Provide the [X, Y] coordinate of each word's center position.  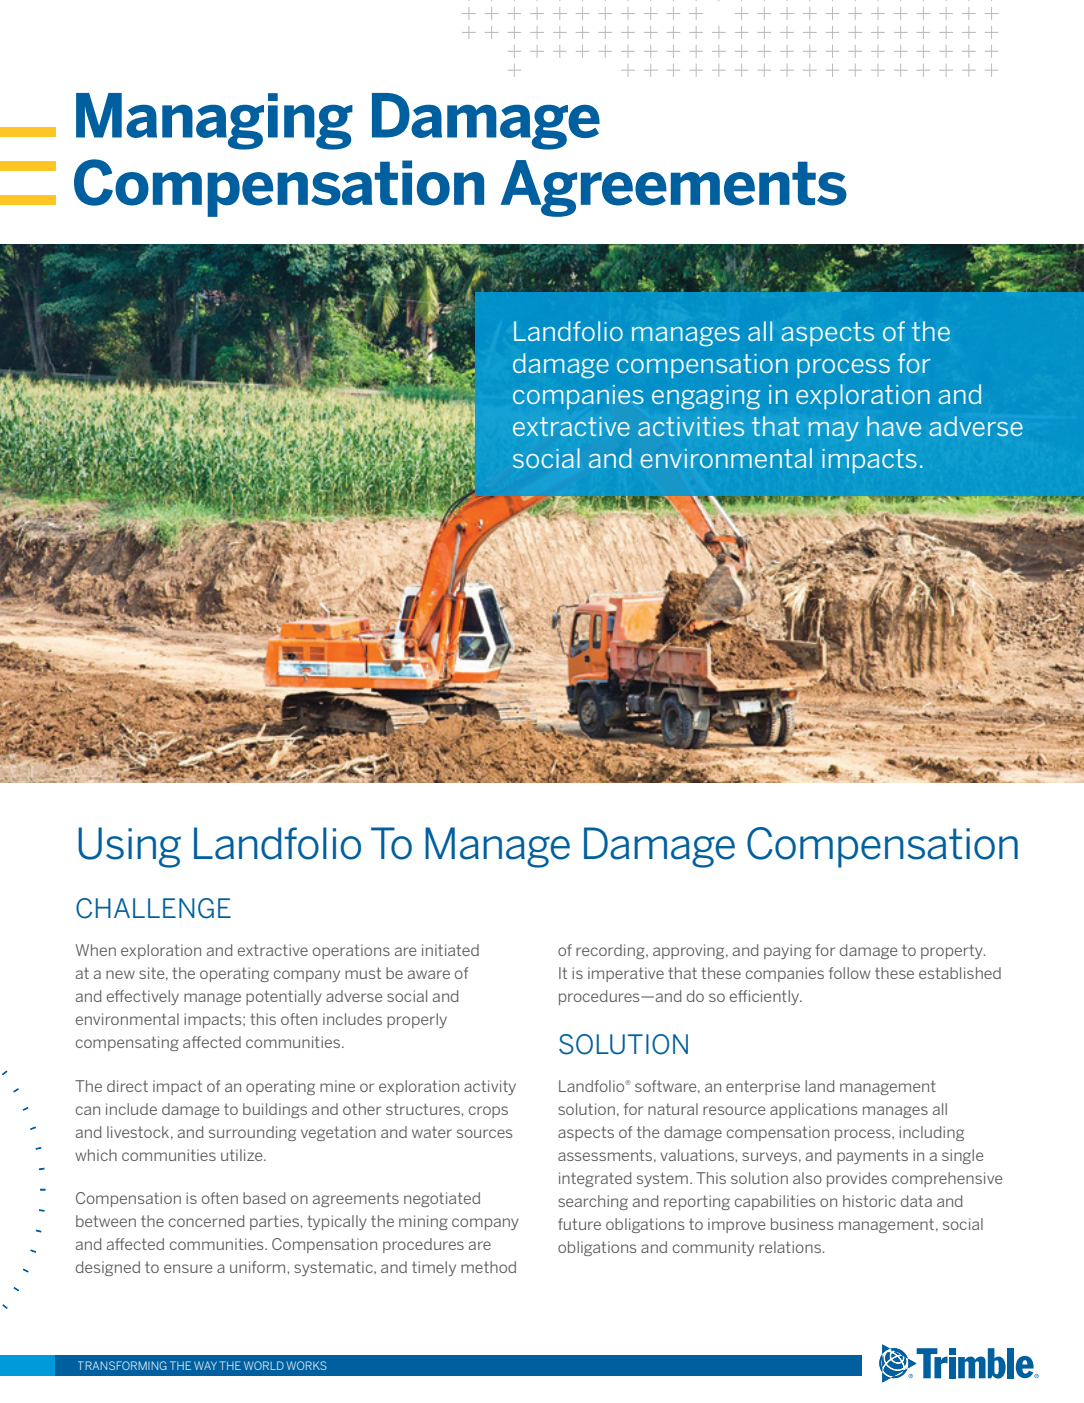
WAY [205, 1365]
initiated [450, 950]
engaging [706, 397]
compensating [127, 1043]
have [894, 426]
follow [850, 973]
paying [787, 951]
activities [691, 426]
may [834, 431]
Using [129, 847]
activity [490, 1087]
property [953, 951]
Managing [214, 121]
